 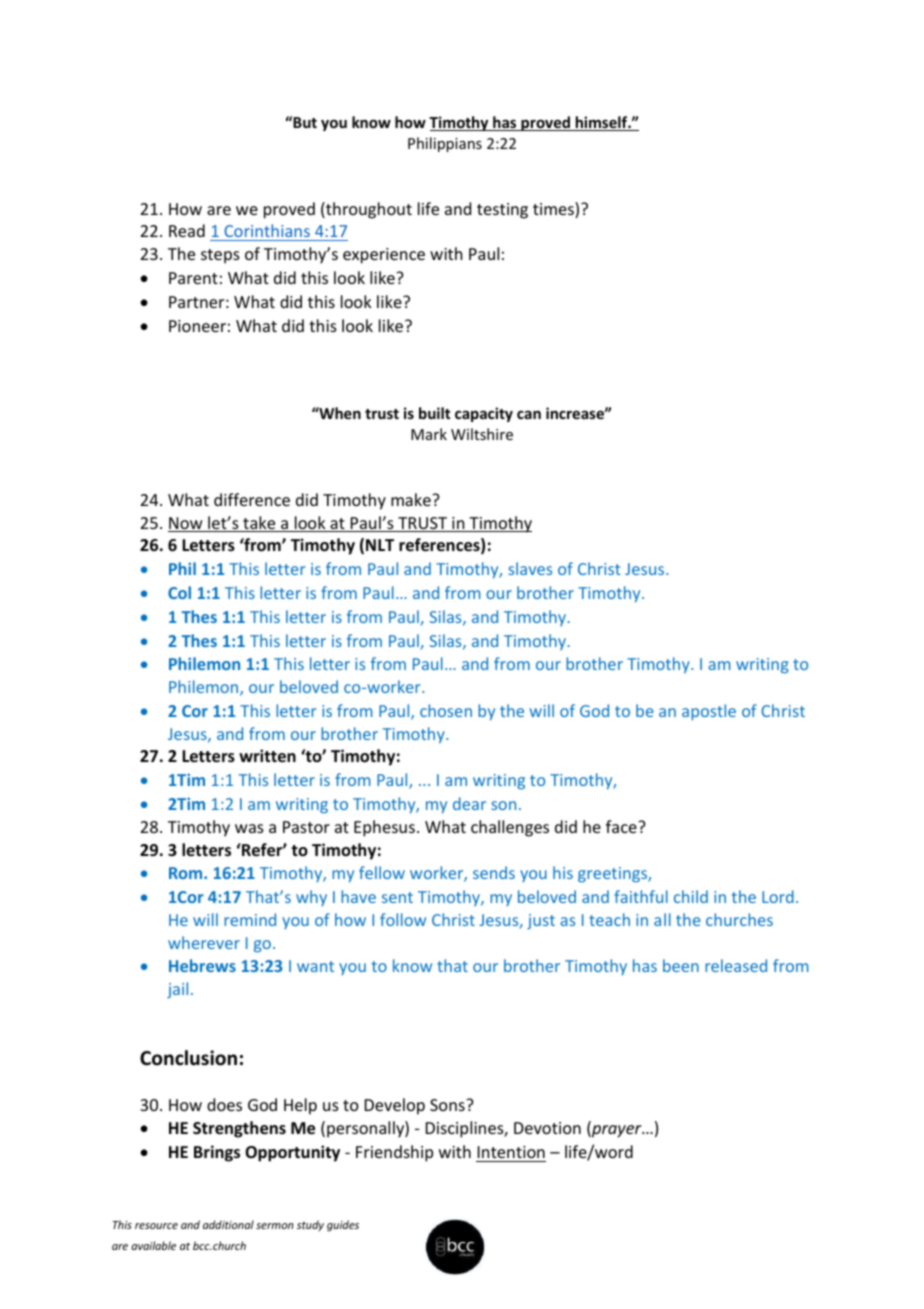 What do you see at coordinates (220, 256) in the screenshot?
I see `steps` at bounding box center [220, 256].
